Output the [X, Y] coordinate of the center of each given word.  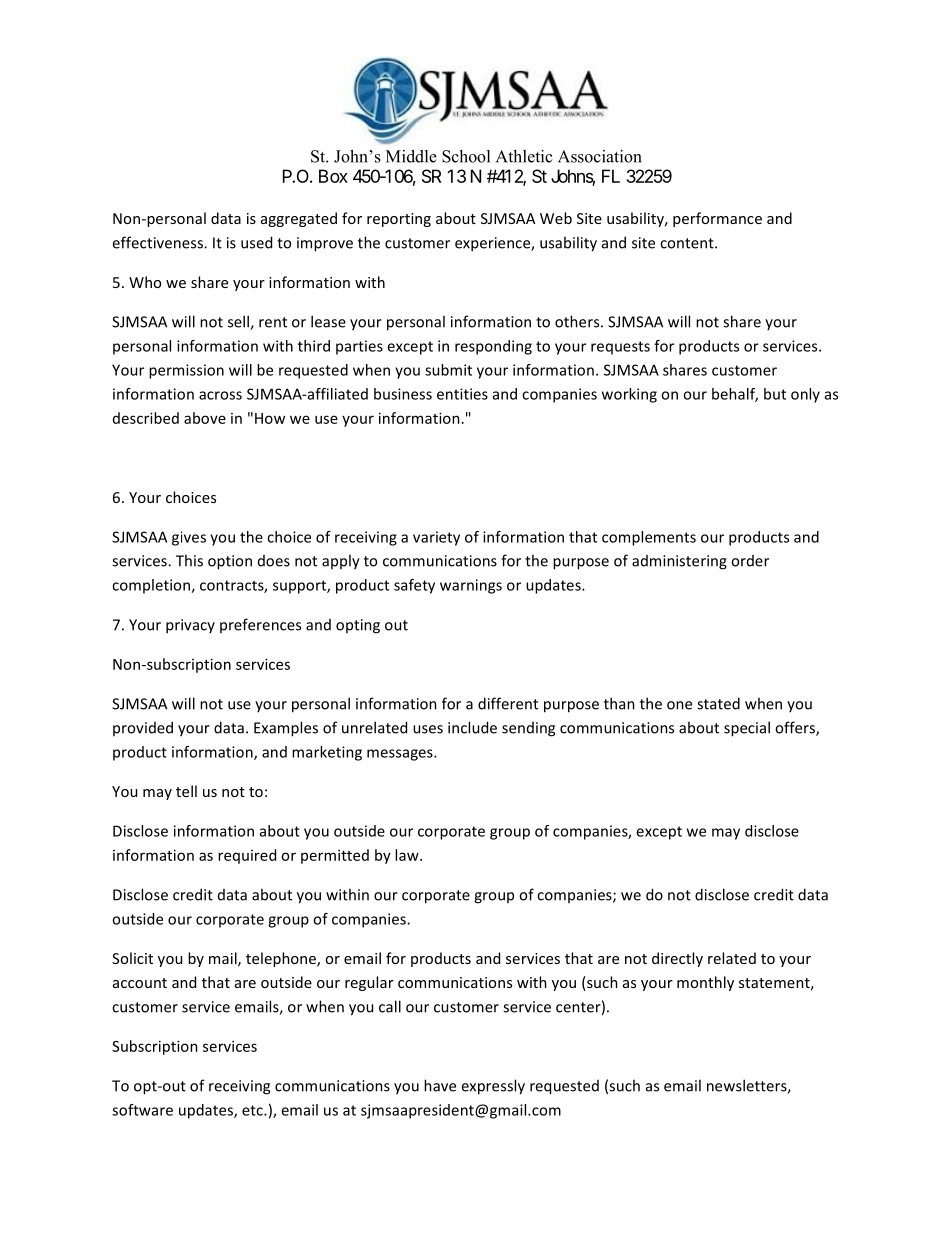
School [466, 156]
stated [718, 703]
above [205, 418]
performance [717, 219]
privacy [190, 626]
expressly [493, 1087]
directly [677, 959]
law [408, 855]
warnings [471, 586]
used [256, 242]
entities [462, 394]
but [775, 394]
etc [253, 1110]
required [247, 856]
